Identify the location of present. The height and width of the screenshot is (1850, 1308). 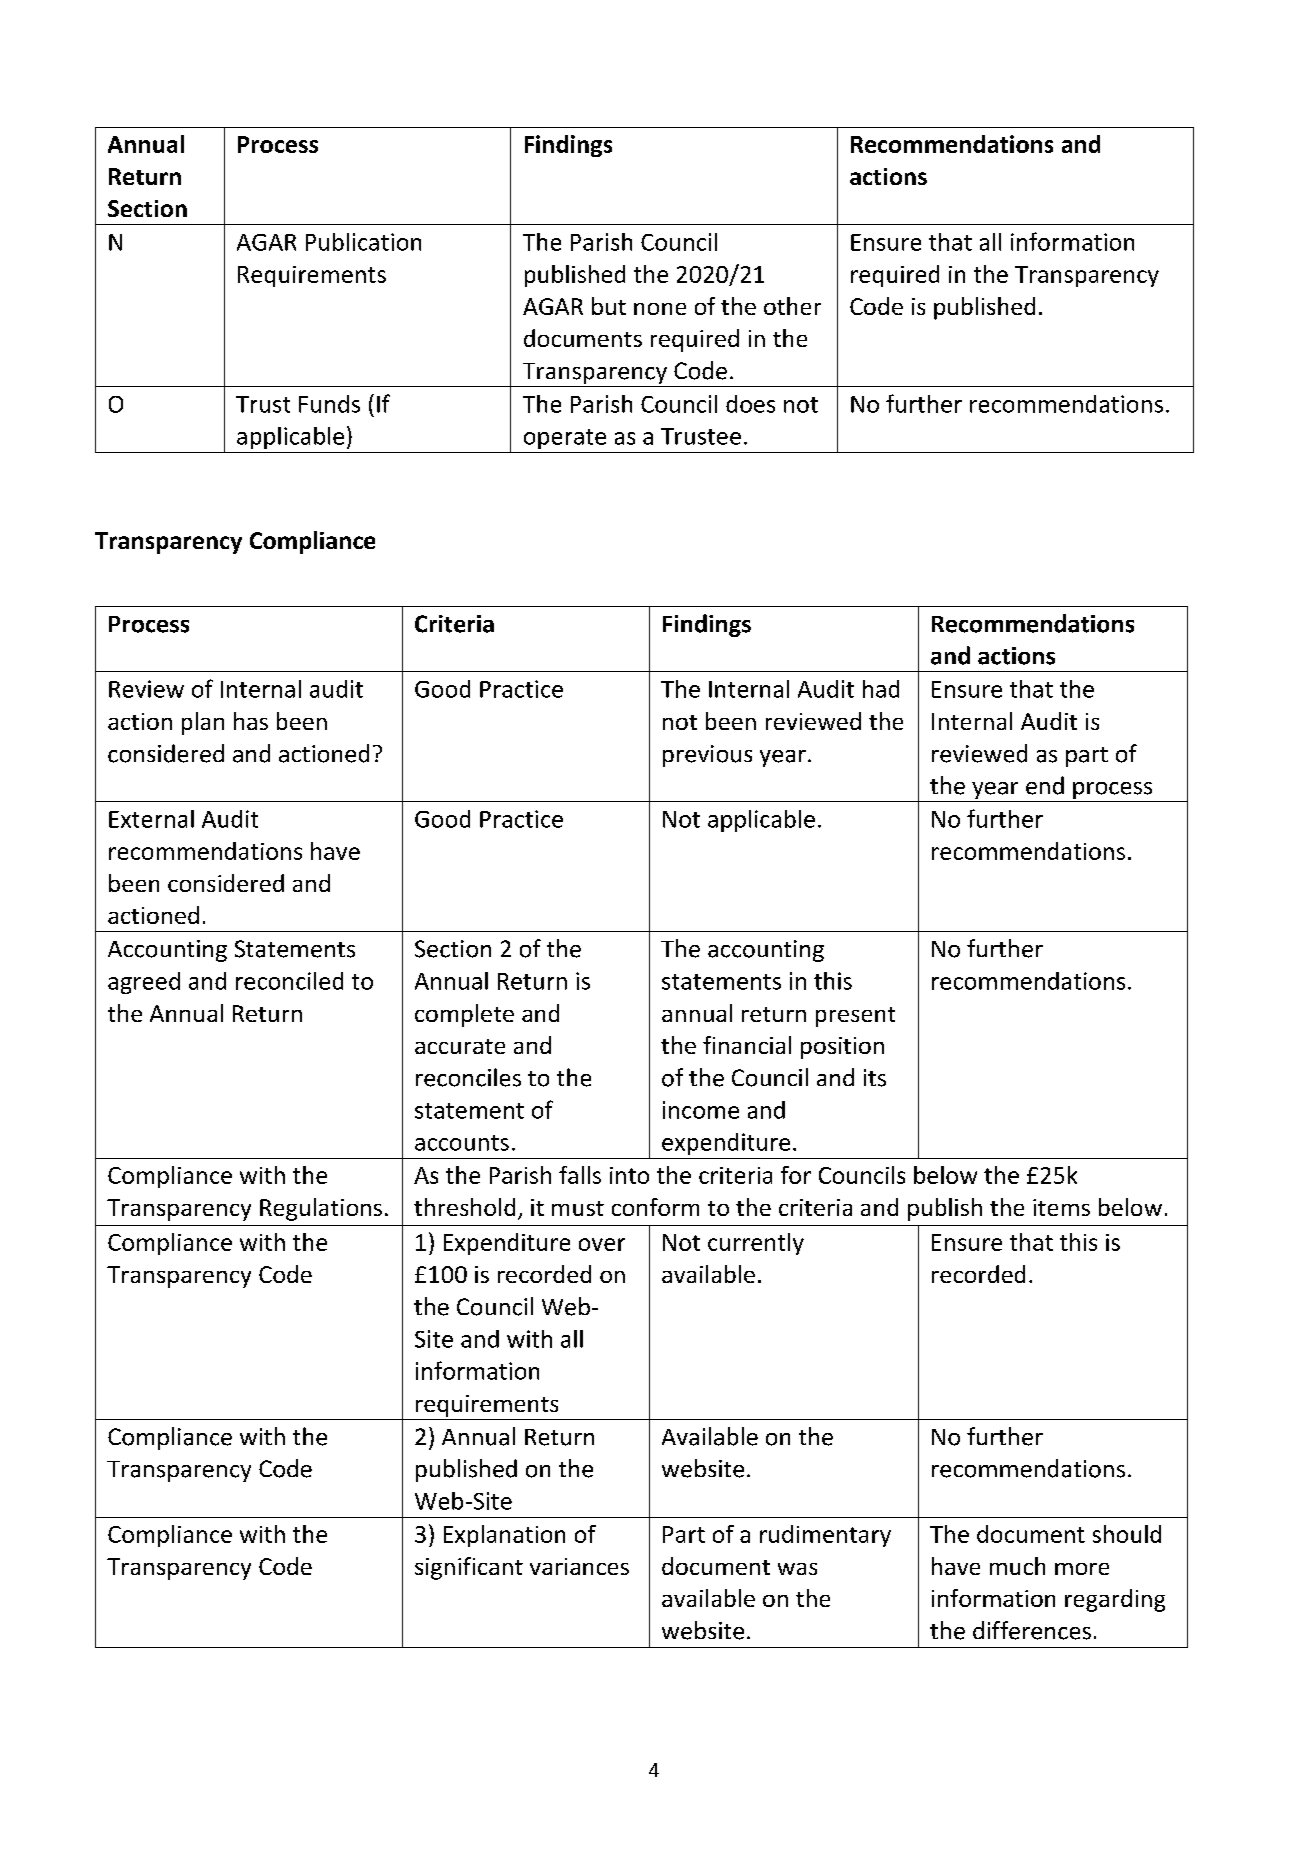
(855, 1017).
